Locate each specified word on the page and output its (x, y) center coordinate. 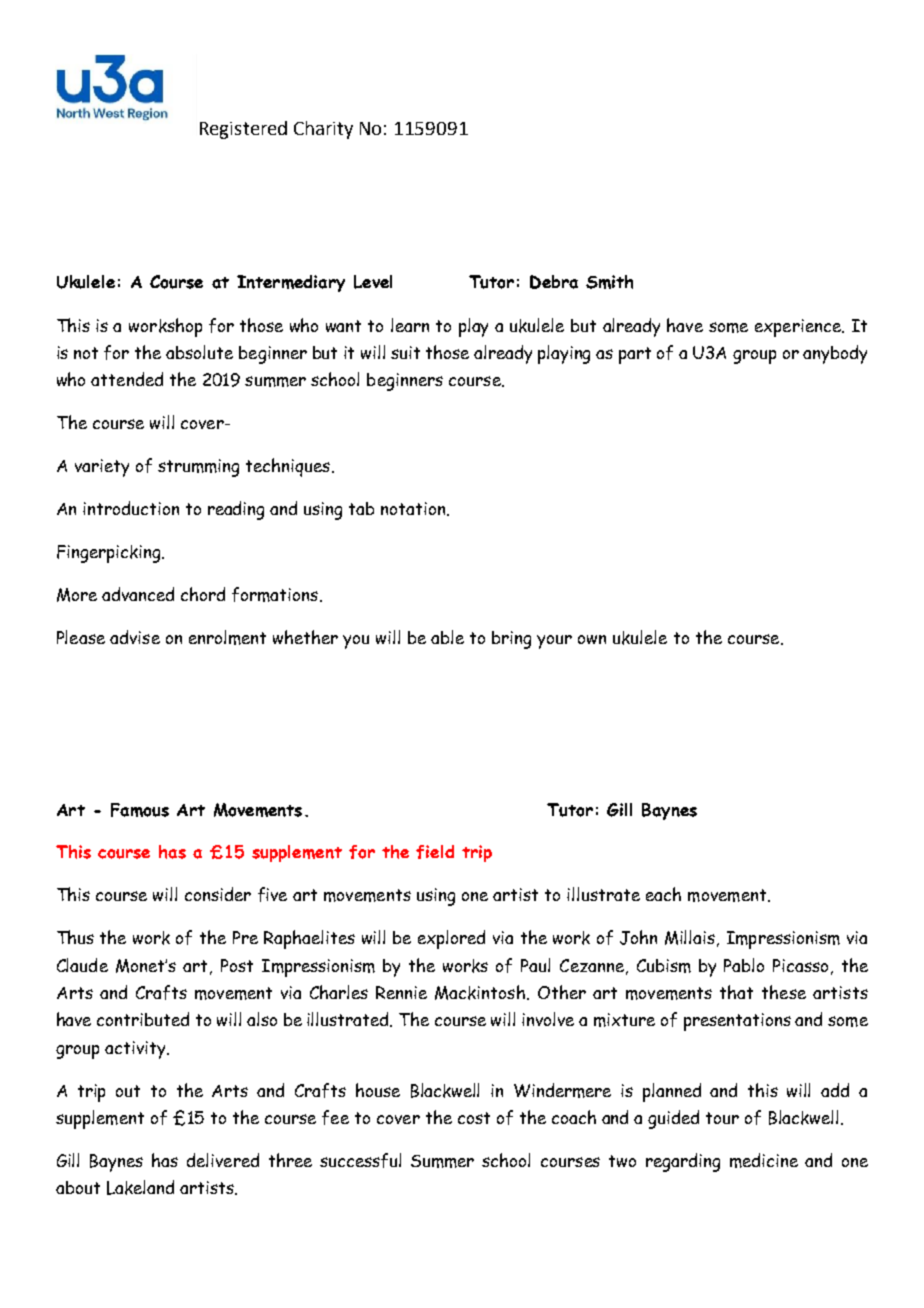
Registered (243, 130)
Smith (609, 282)
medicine (764, 1160)
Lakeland (140, 1187)
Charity (323, 130)
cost (474, 1118)
